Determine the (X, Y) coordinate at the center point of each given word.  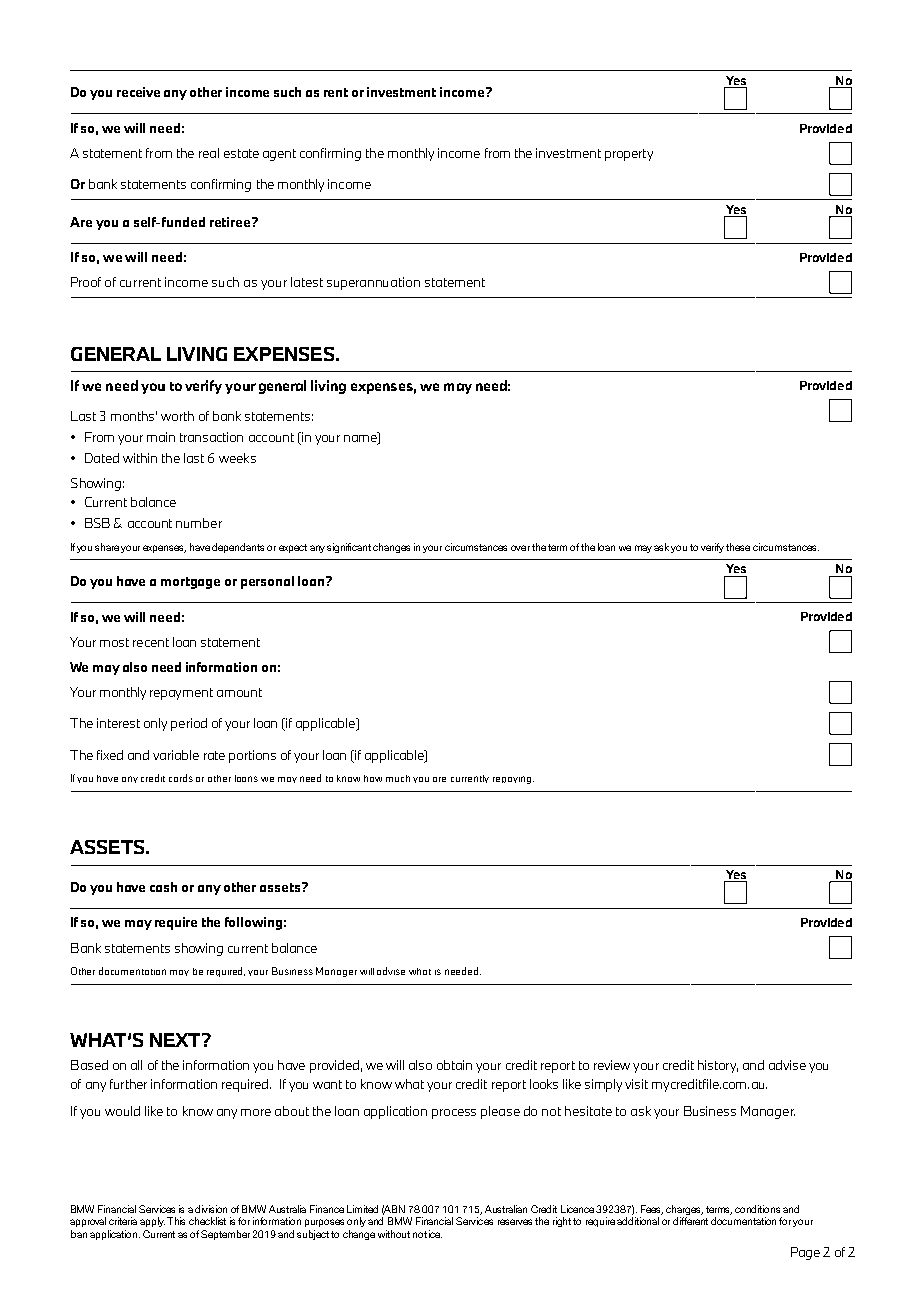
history (718, 1066)
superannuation (373, 283)
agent (279, 155)
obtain (454, 1065)
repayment (181, 694)
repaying (513, 780)
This (176, 1221)
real (209, 153)
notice (427, 1234)
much (398, 778)
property (629, 155)
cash (163, 887)
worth (177, 416)
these (738, 547)
